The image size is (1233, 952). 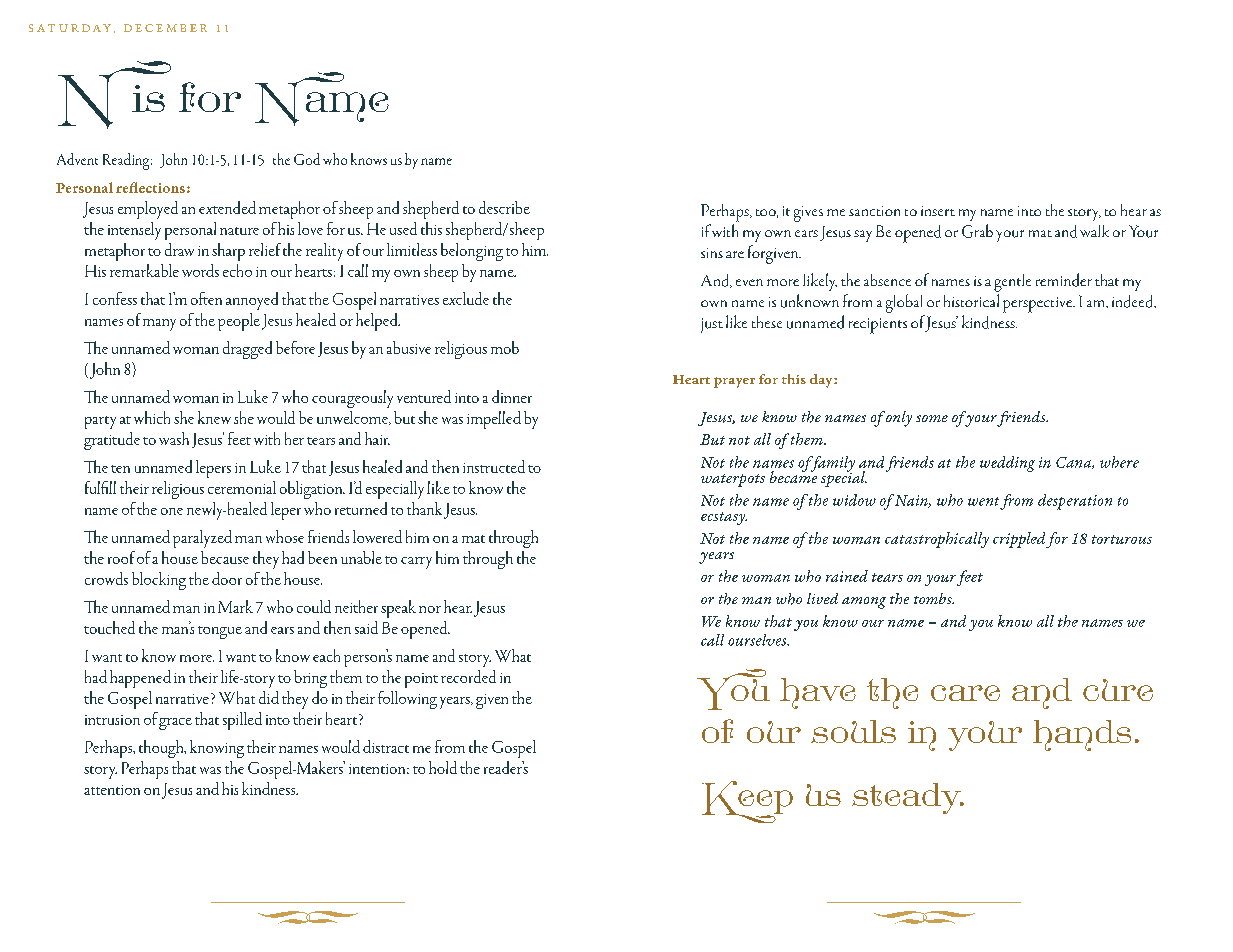 I want to click on describe, so click(x=504, y=207).
